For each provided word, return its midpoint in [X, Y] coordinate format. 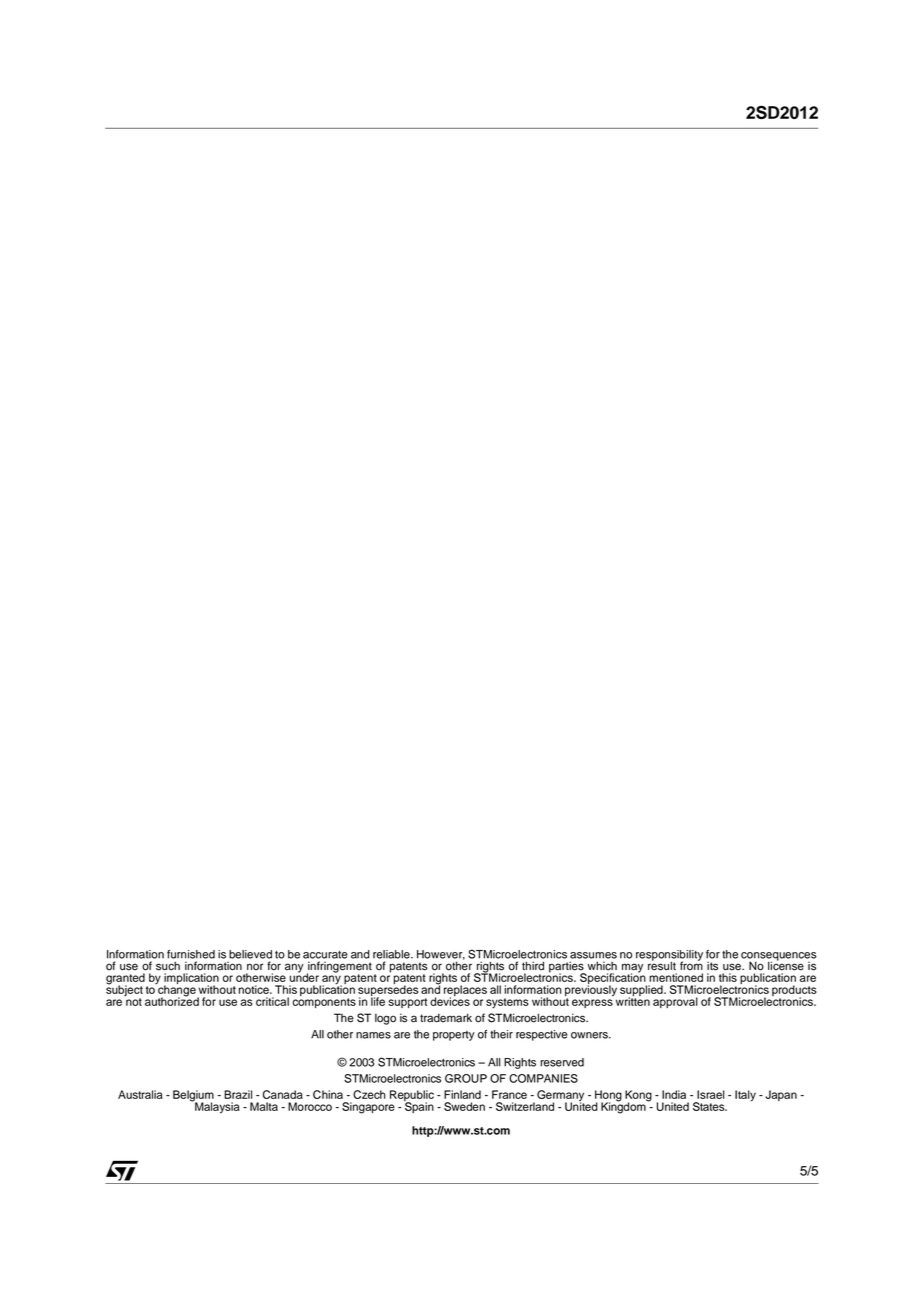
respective [541, 1035]
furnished [191, 954]
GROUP [466, 1078]
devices [450, 1000]
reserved [562, 1062]
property [454, 1036]
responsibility [669, 956]
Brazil [238, 1094]
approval [675, 1002]
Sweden [464, 1106]
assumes [593, 955]
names [373, 1035]
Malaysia [216, 1107]
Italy [745, 1096]
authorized [172, 1000]
